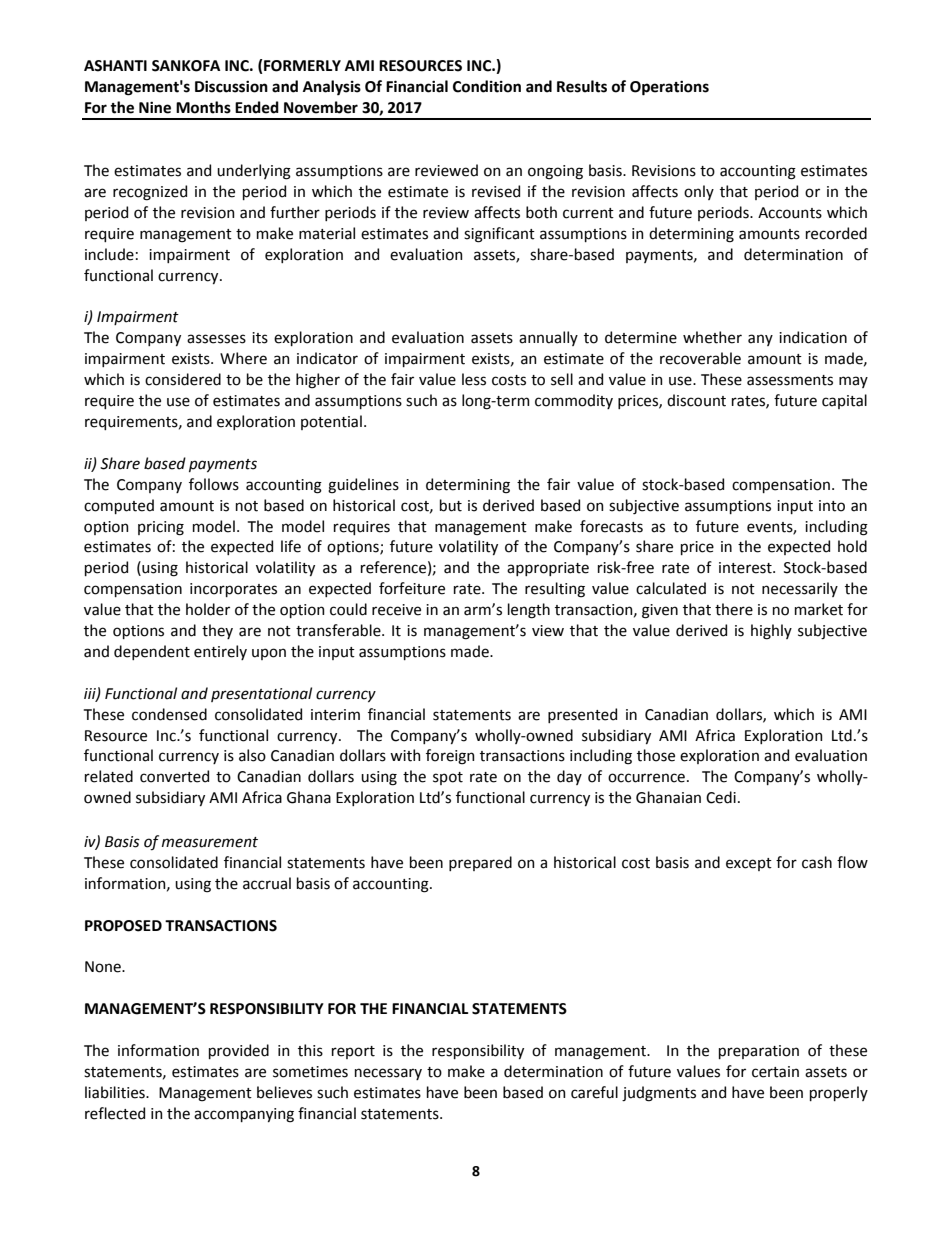 This image has width=952, height=1233. I want to click on Operations, so click(669, 88).
